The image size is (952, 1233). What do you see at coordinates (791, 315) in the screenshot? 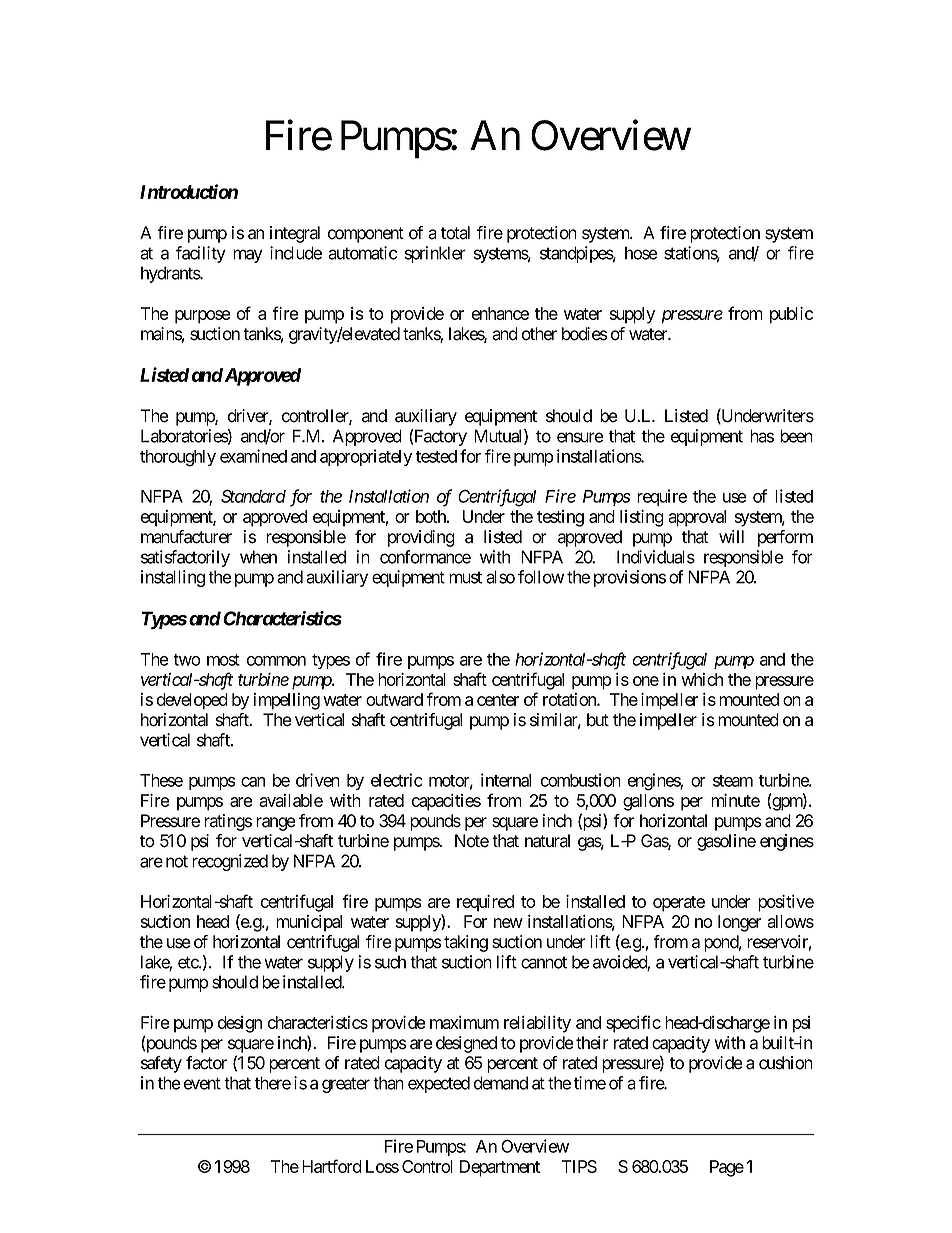
I see `public` at bounding box center [791, 315].
